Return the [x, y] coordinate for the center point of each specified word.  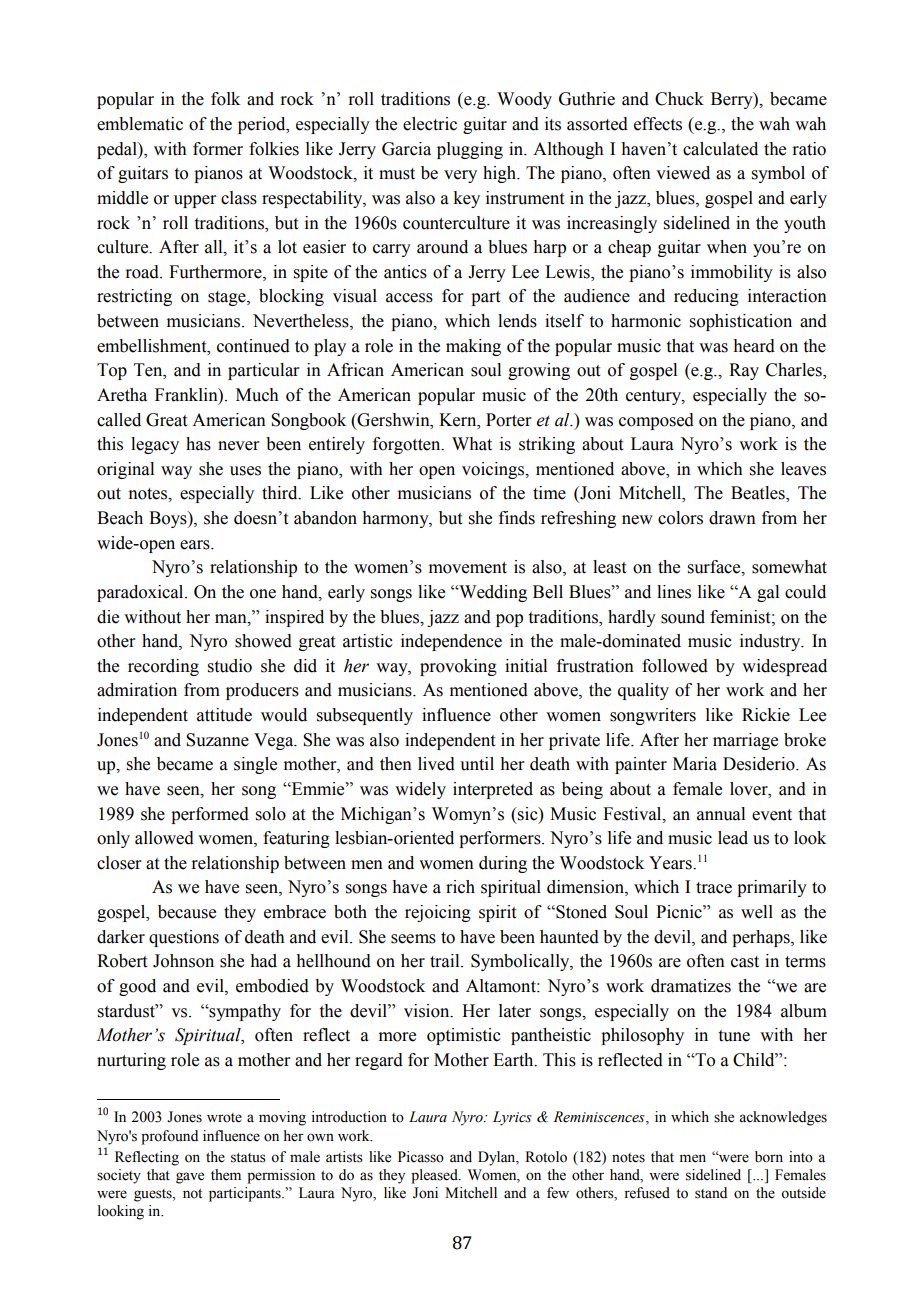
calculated [720, 149]
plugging [470, 150]
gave [190, 1178]
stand [711, 1193]
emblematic [140, 124]
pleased [435, 1176]
